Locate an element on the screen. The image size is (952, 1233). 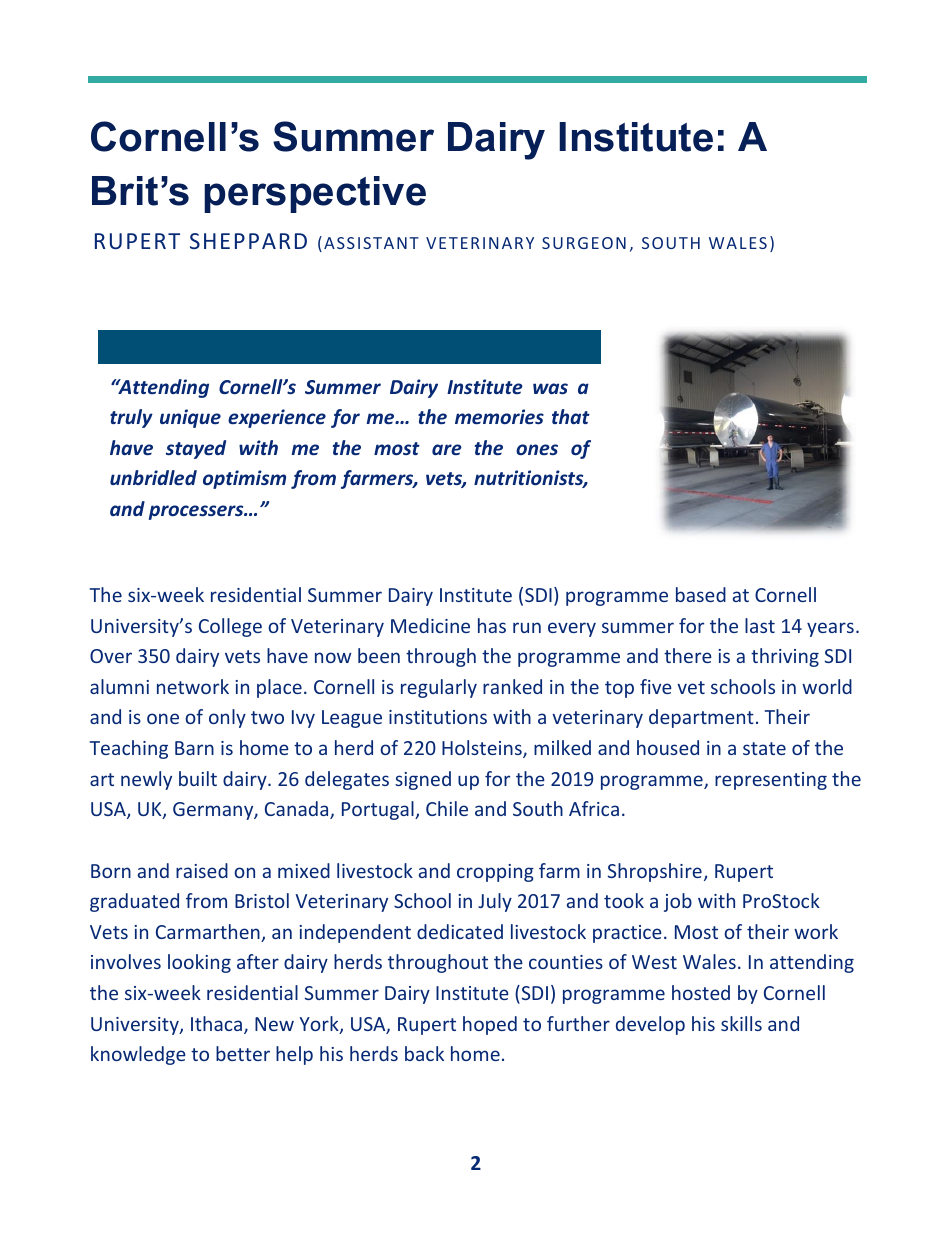
has is located at coordinates (492, 625).
